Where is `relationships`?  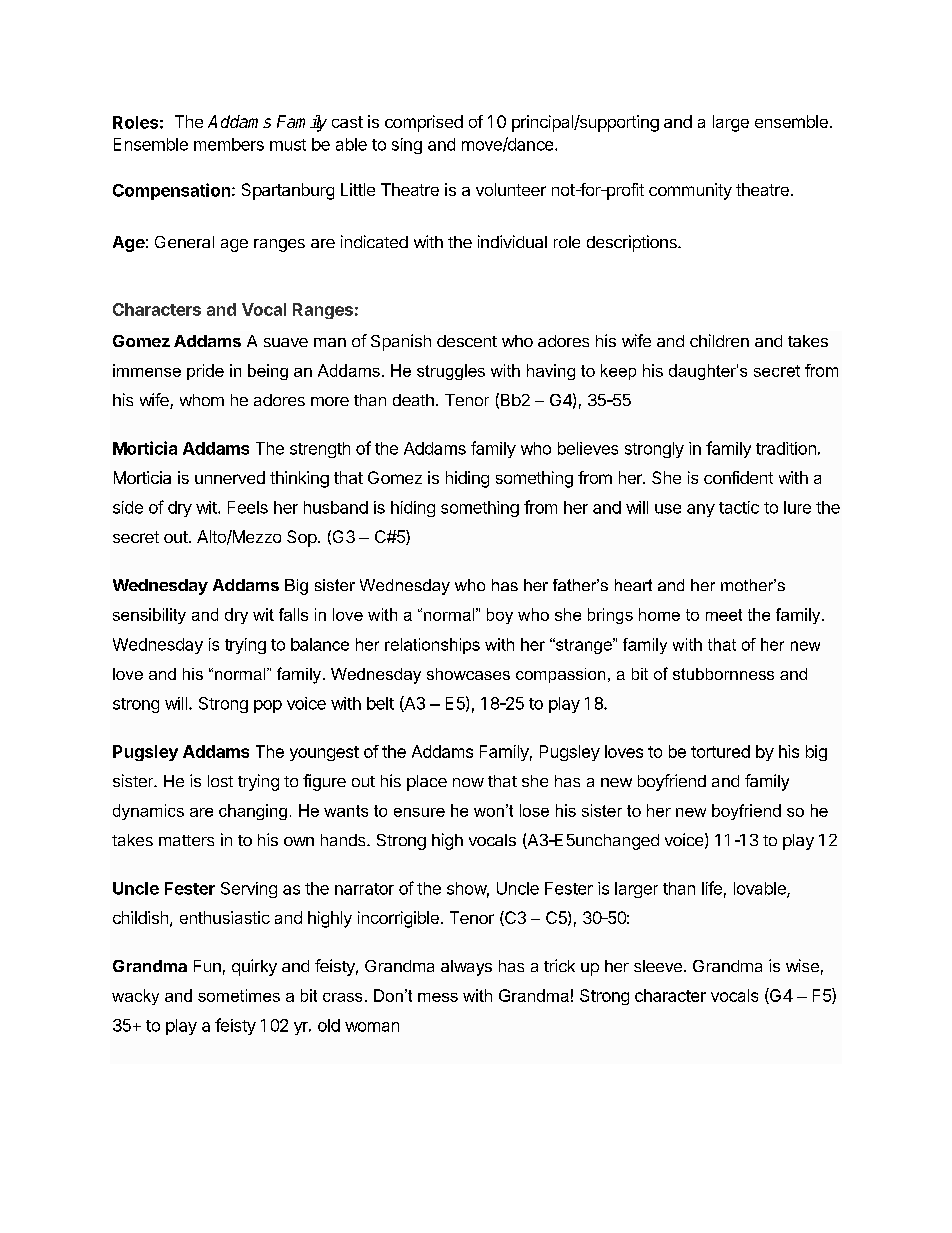
relationships is located at coordinates (432, 646).
